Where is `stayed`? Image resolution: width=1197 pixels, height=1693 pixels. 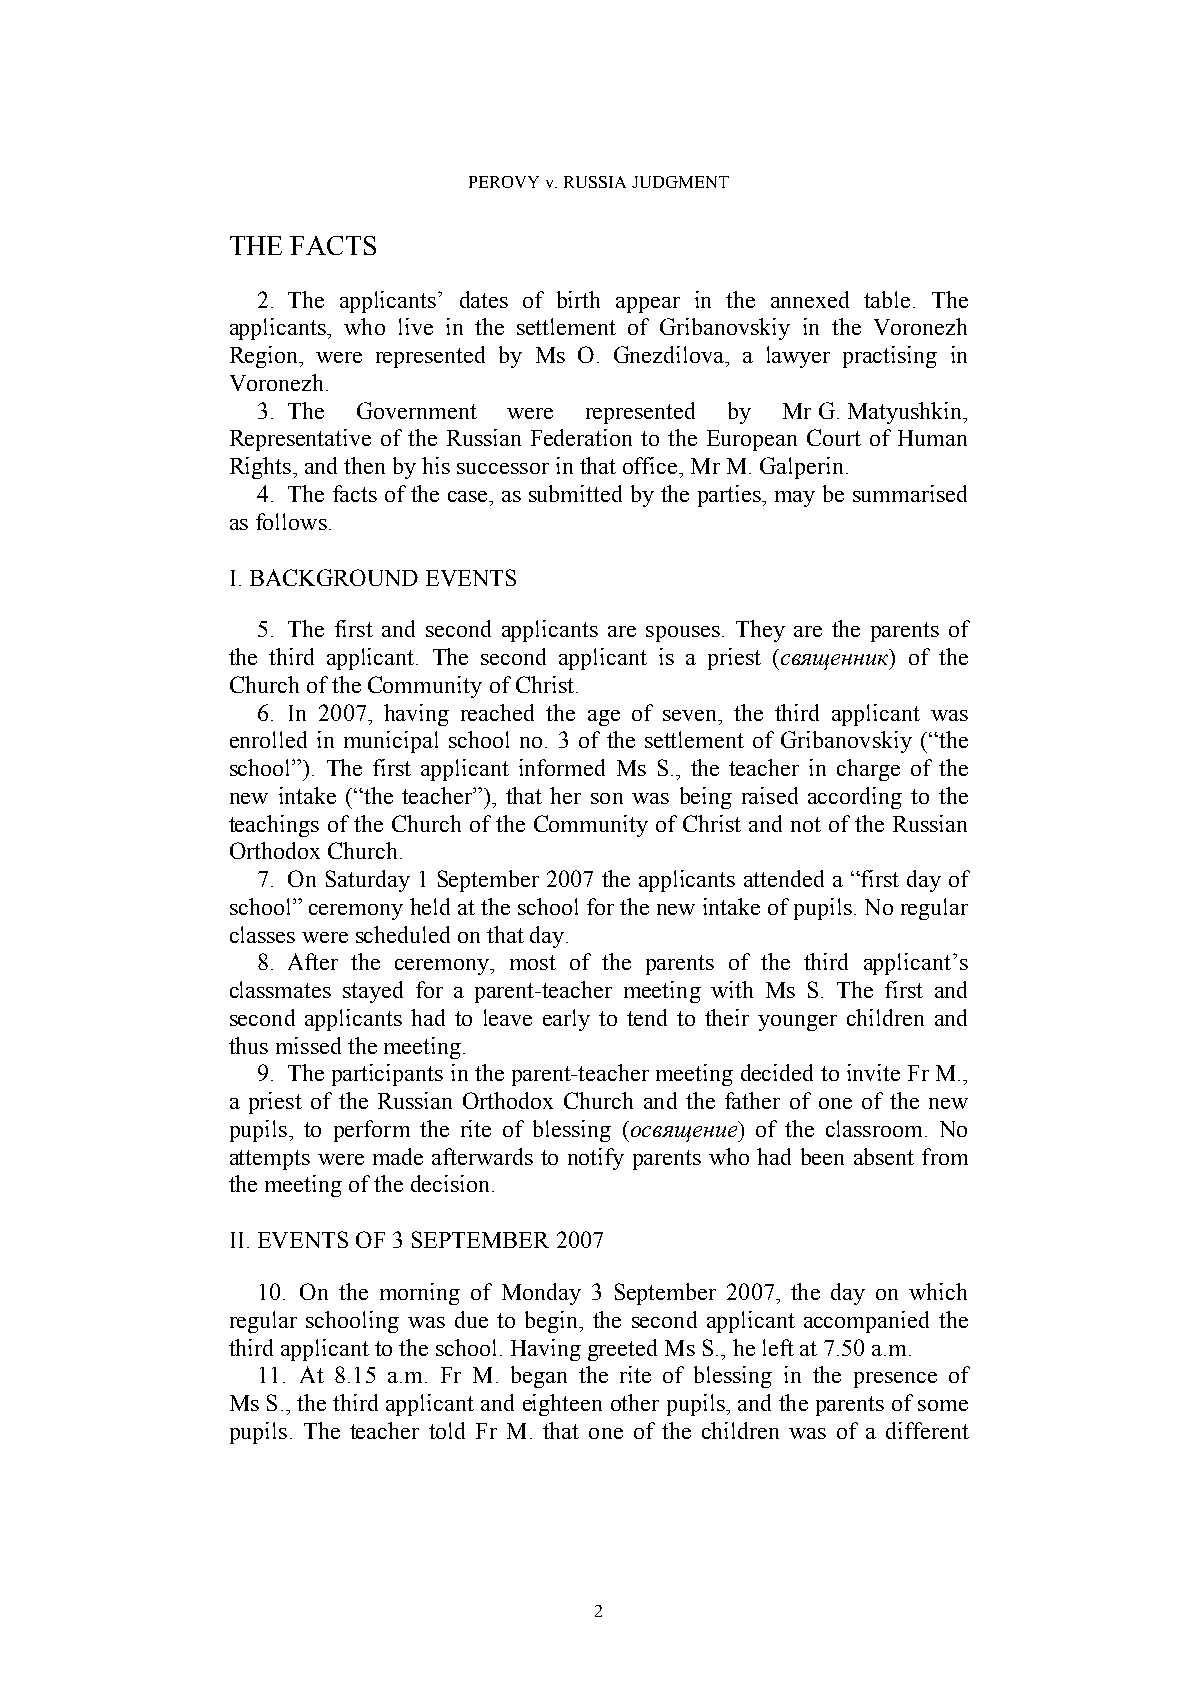
stayed is located at coordinates (373, 992).
